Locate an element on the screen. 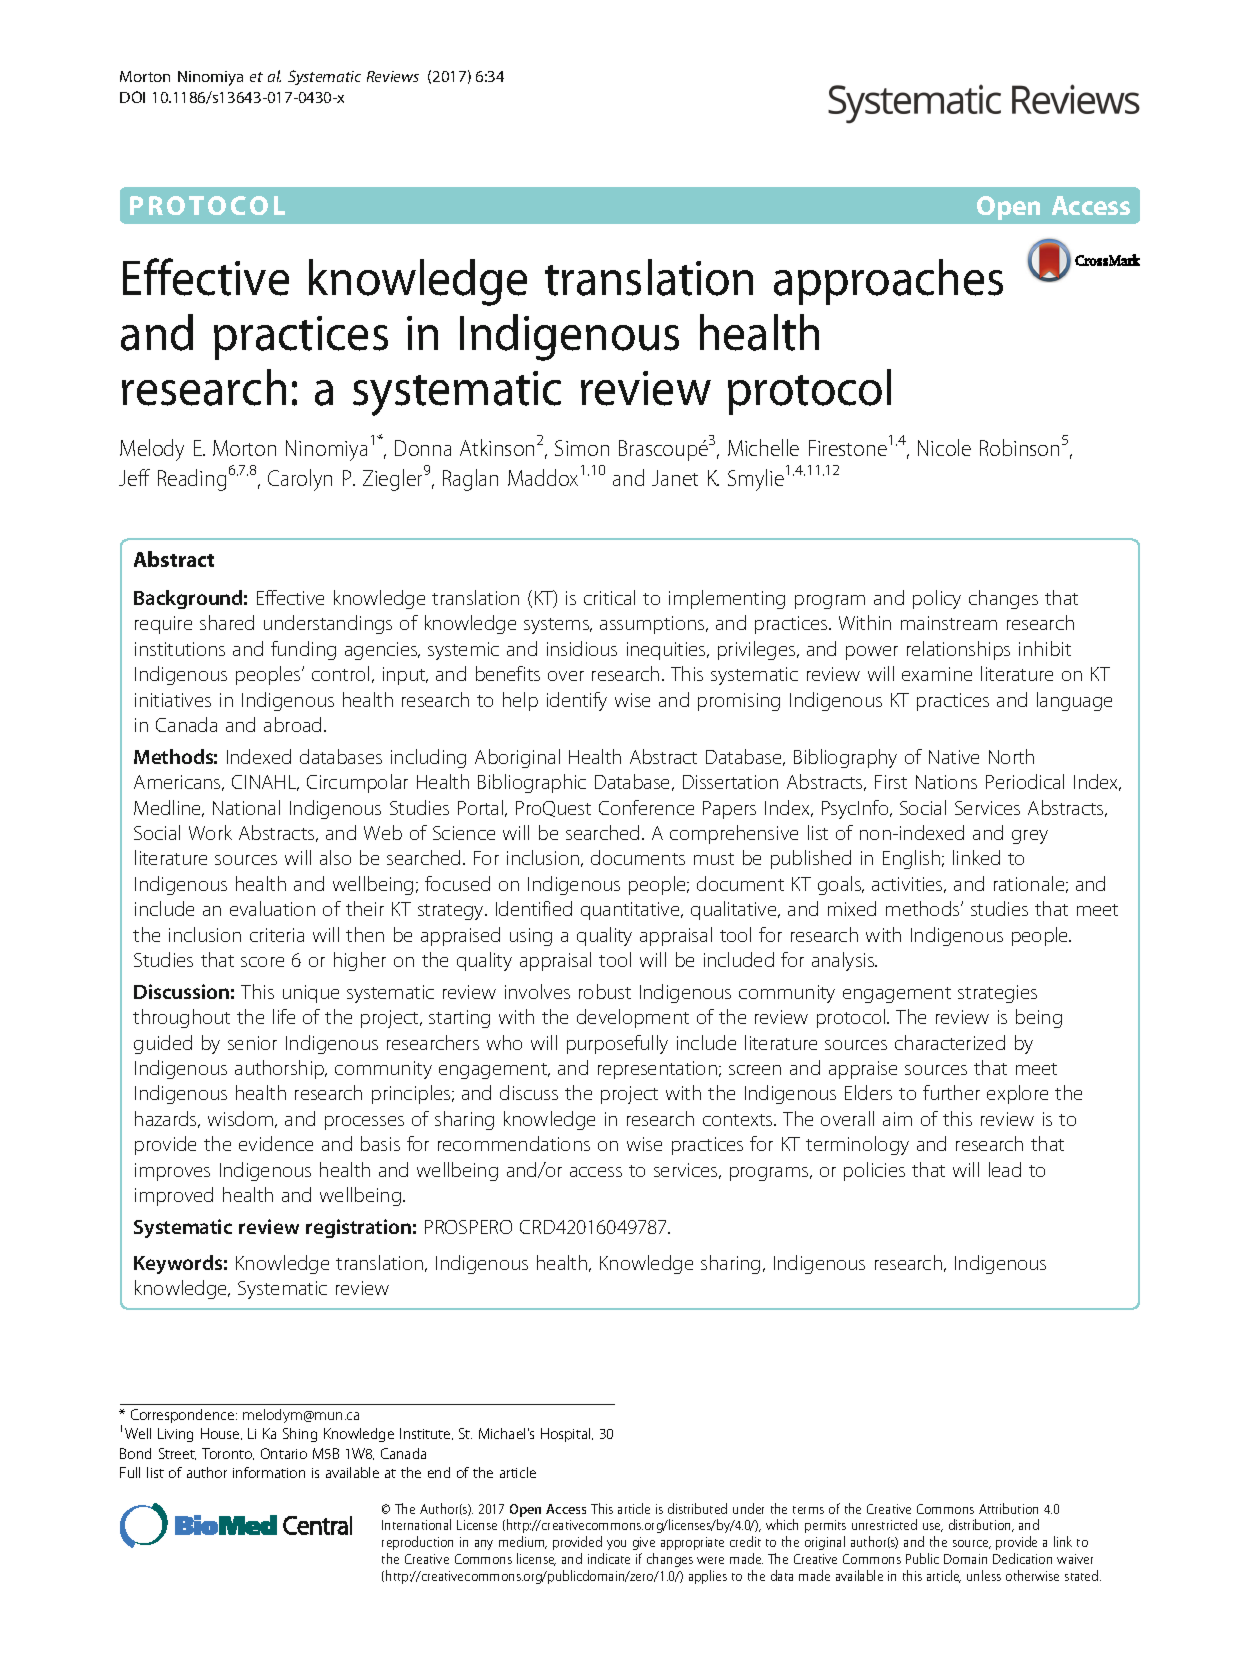 This screenshot has height=1674, width=1260. lead is located at coordinates (1005, 1169).
